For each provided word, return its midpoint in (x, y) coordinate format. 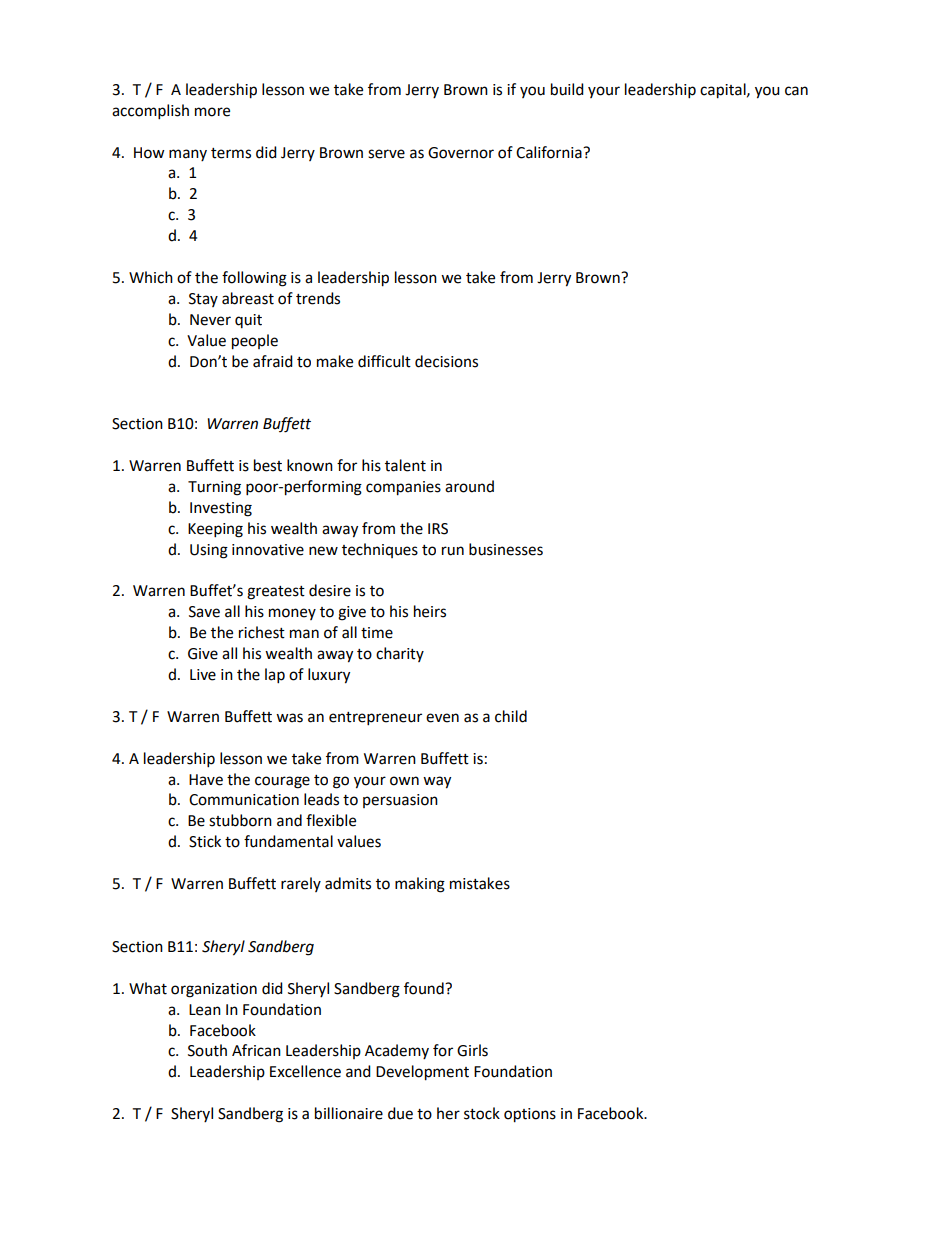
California (550, 152)
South (207, 1050)
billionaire (349, 1113)
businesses (506, 549)
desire (330, 590)
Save (204, 612)
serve (386, 154)
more (212, 112)
